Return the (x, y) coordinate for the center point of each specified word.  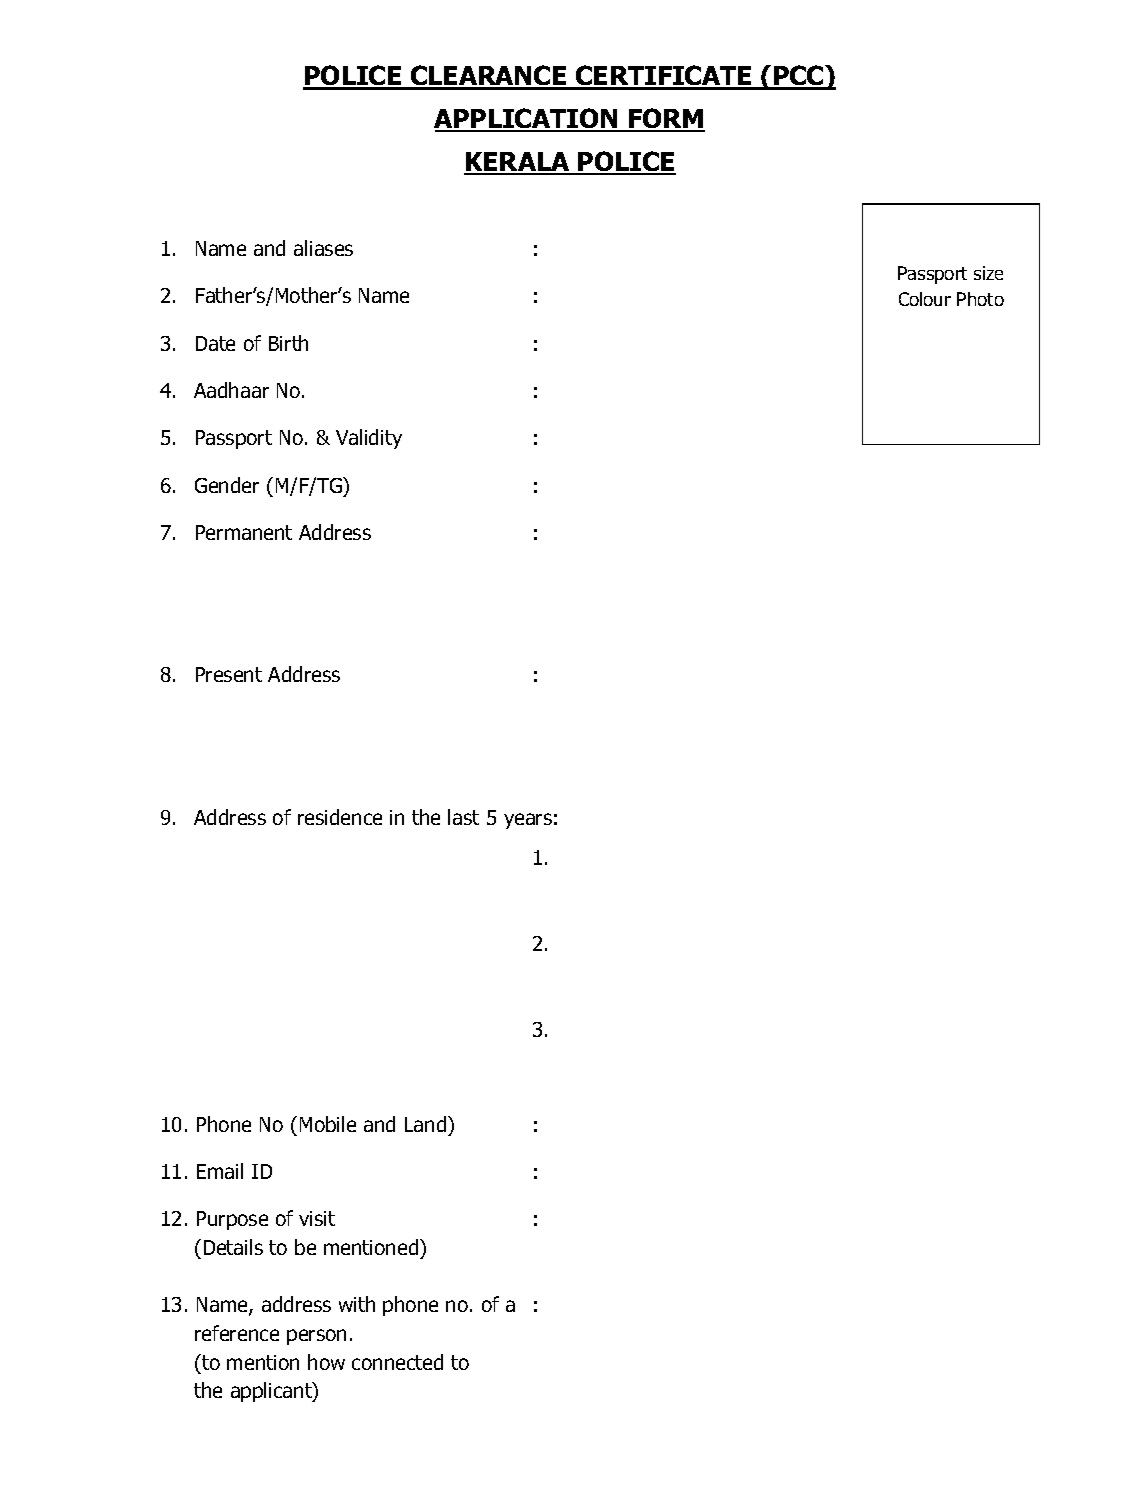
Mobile (328, 1124)
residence (340, 817)
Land (427, 1124)
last (463, 817)
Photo (980, 299)
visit (317, 1218)
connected (397, 1362)
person (316, 1337)
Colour (925, 299)
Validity (369, 439)
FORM (666, 119)
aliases (323, 248)
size (988, 273)
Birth (288, 343)
